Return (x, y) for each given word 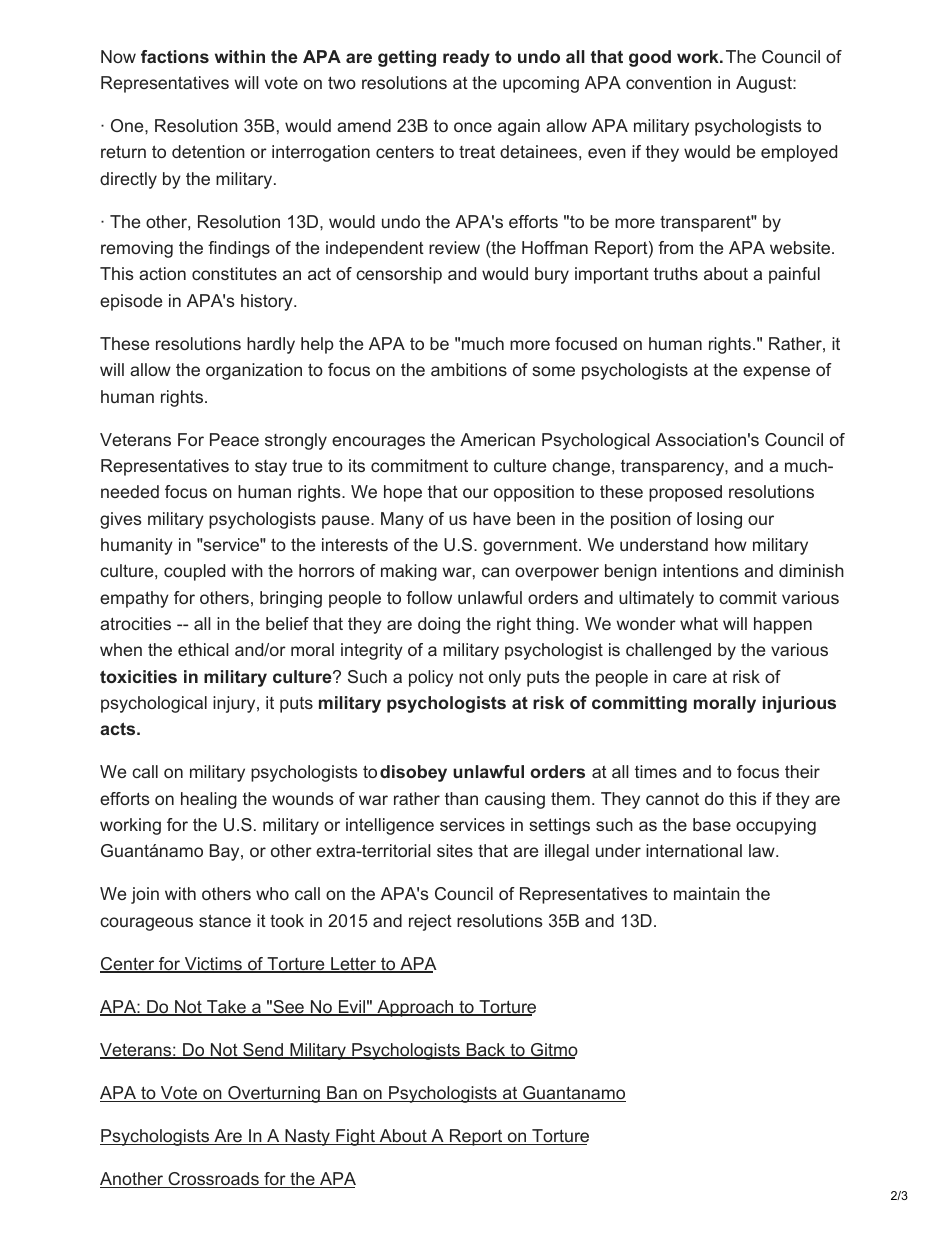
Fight (355, 1137)
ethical (203, 649)
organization (254, 371)
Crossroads (213, 1180)
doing (439, 625)
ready (466, 58)
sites (455, 850)
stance (225, 920)
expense (776, 373)
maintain (707, 893)
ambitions (469, 369)
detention (208, 151)
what (699, 623)
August (765, 84)
